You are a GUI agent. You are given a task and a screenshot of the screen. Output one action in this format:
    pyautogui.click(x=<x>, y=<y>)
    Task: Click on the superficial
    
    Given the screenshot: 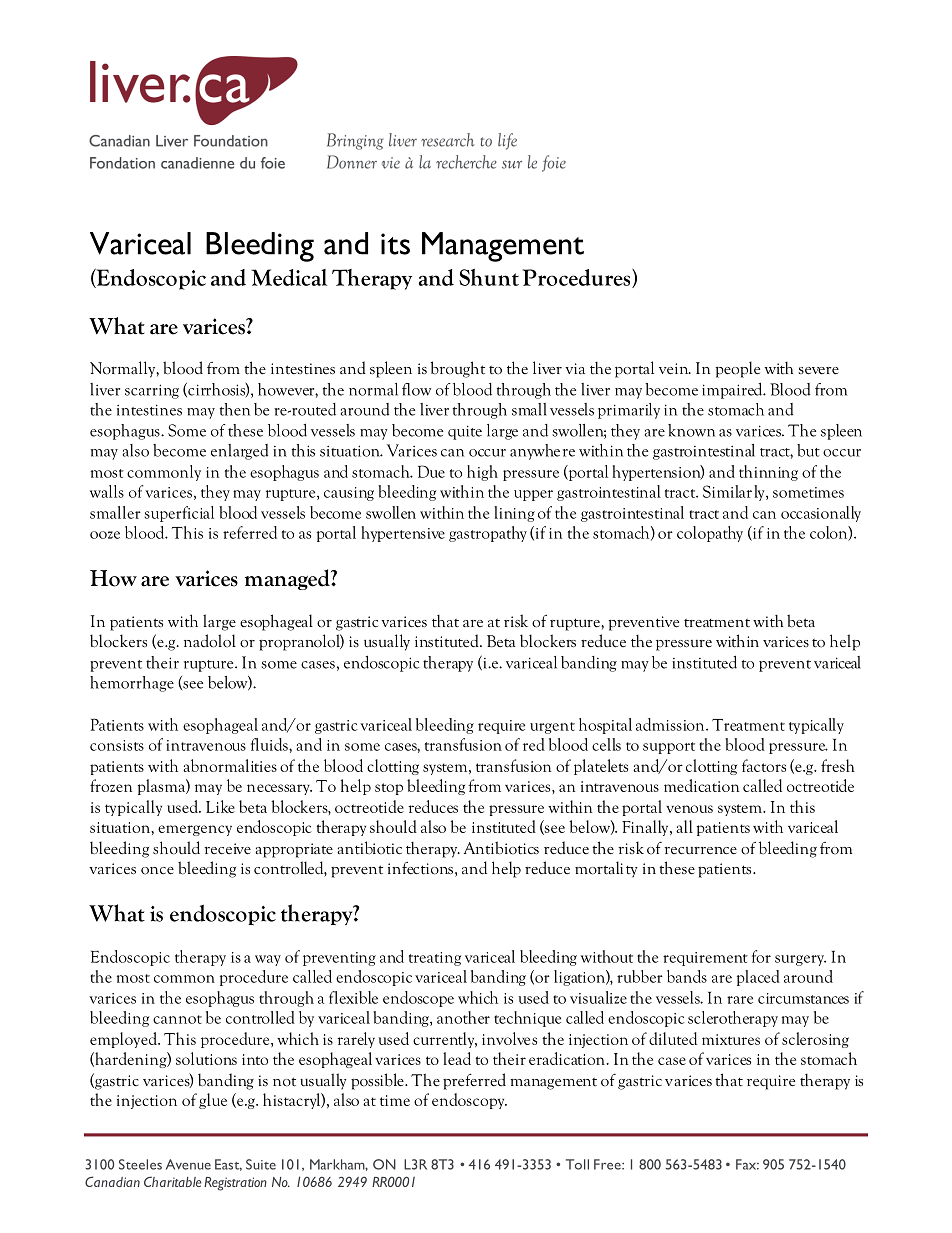 What is the action you would take?
    pyautogui.click(x=179, y=514)
